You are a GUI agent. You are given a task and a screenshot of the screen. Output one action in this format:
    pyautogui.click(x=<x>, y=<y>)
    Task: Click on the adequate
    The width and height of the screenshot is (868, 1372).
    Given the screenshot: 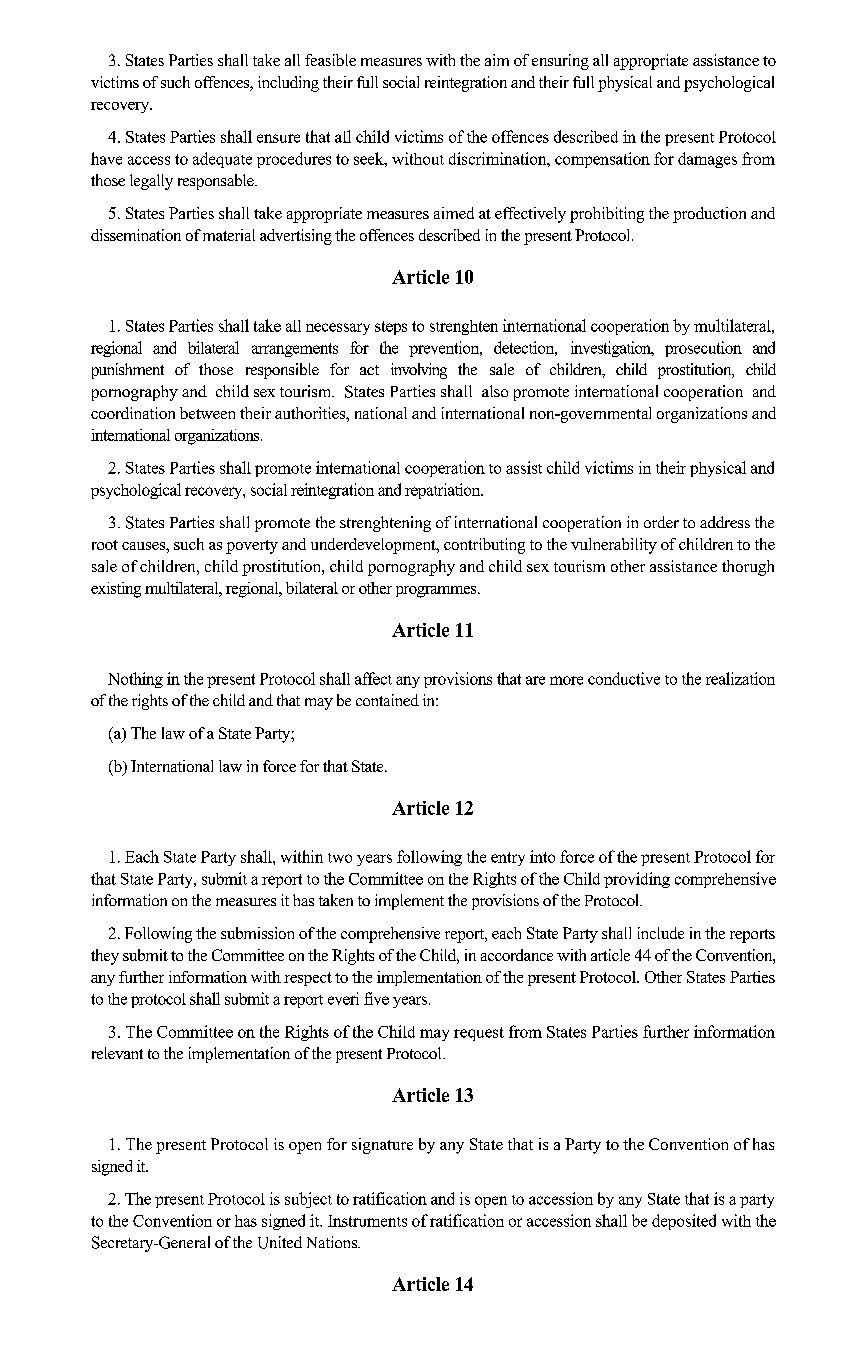 What is the action you would take?
    pyautogui.click(x=222, y=160)
